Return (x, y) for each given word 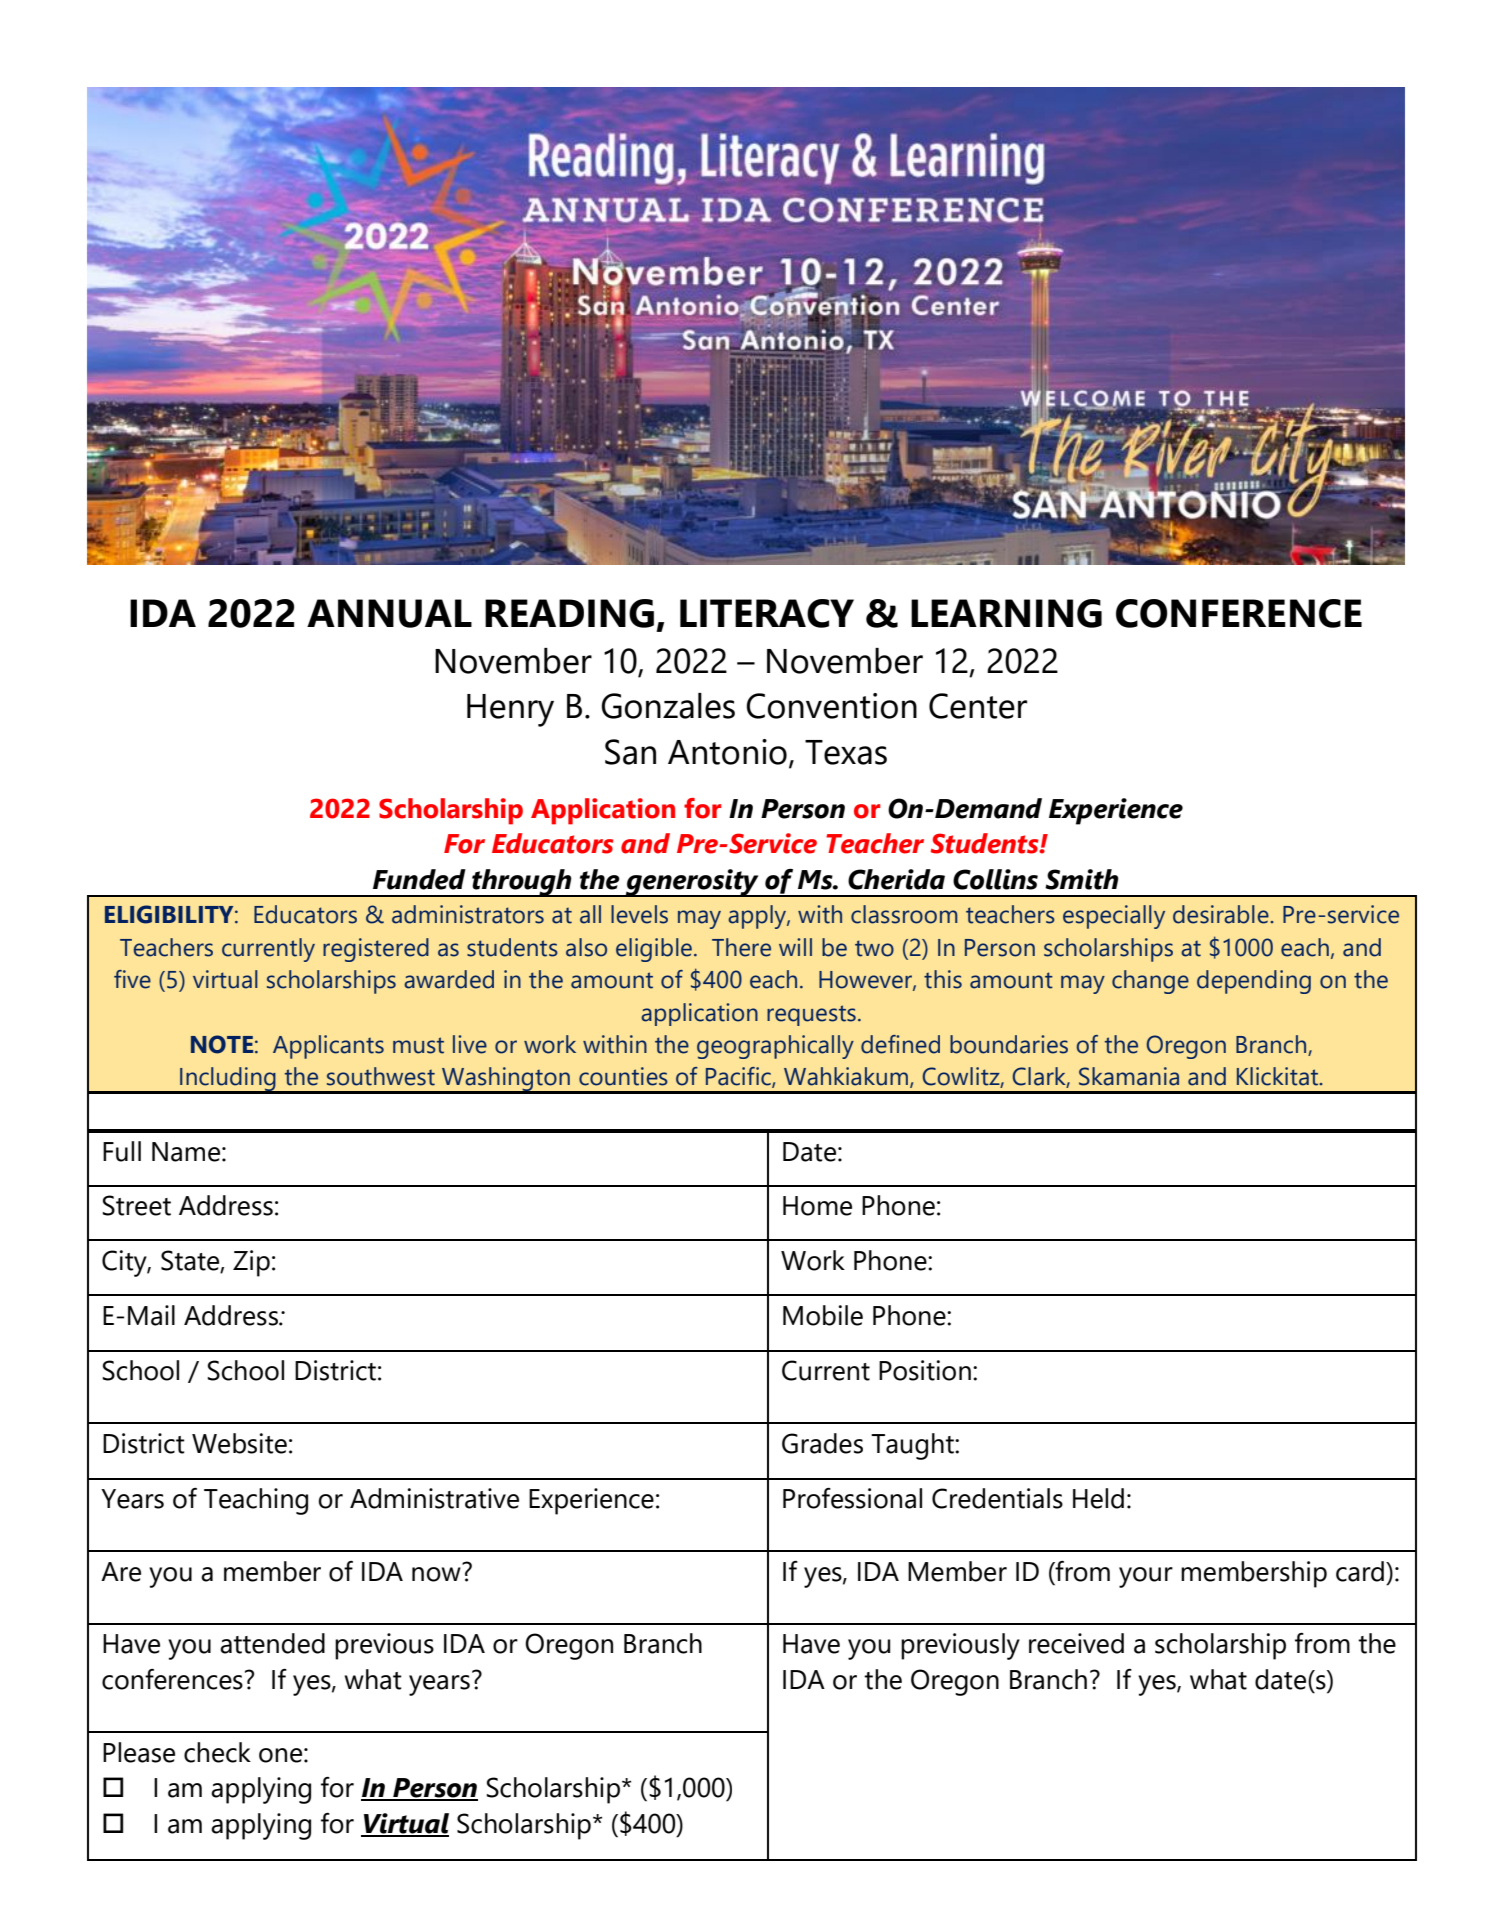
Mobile (823, 1315)
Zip (251, 1263)
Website (239, 1443)
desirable (1222, 914)
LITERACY (767, 613)
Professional (852, 1498)
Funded (419, 879)
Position (925, 1370)
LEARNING (1006, 613)
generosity (692, 883)
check (217, 1752)
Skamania (1129, 1076)
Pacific (739, 1077)
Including (228, 1080)
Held (1098, 1498)
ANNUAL (389, 613)
